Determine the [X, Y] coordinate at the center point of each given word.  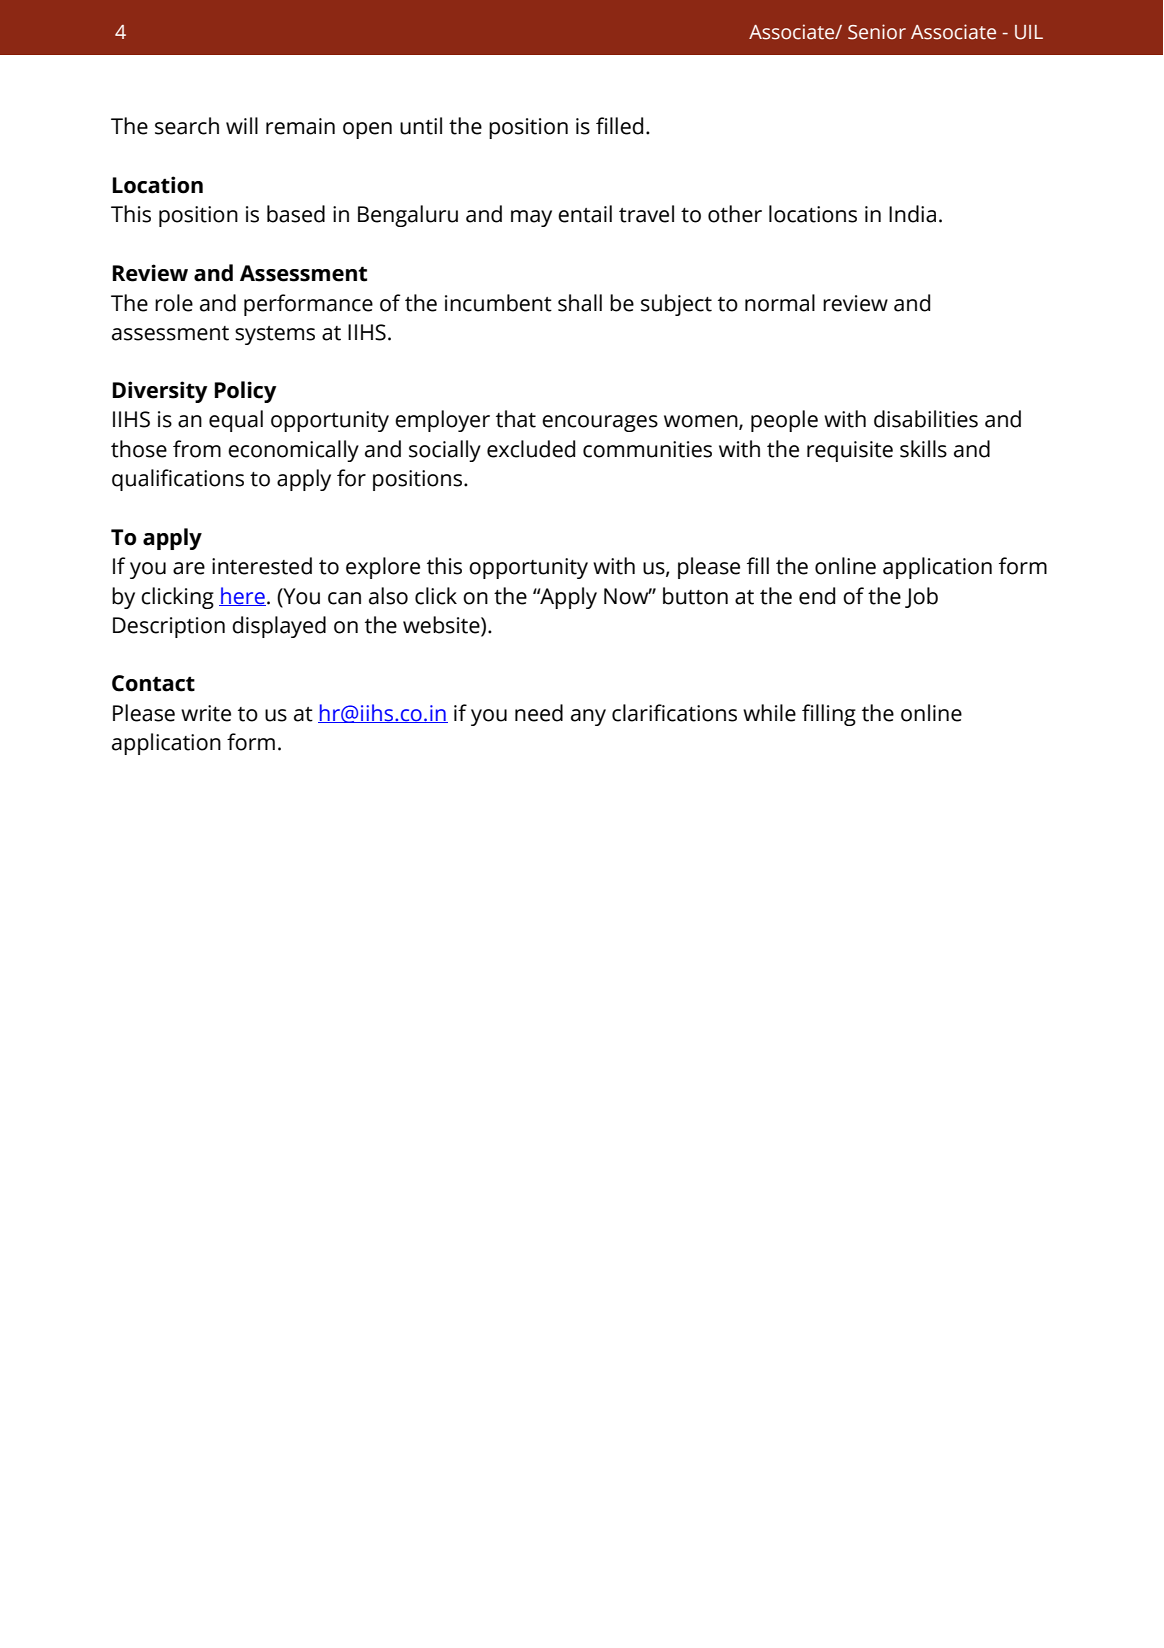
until [421, 126]
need [539, 713]
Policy [246, 392]
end [817, 596]
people [784, 421]
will [242, 125]
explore [383, 568]
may [531, 218]
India [912, 214]
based [296, 214]
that [516, 419]
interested [262, 566]
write [206, 713]
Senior [877, 32]
